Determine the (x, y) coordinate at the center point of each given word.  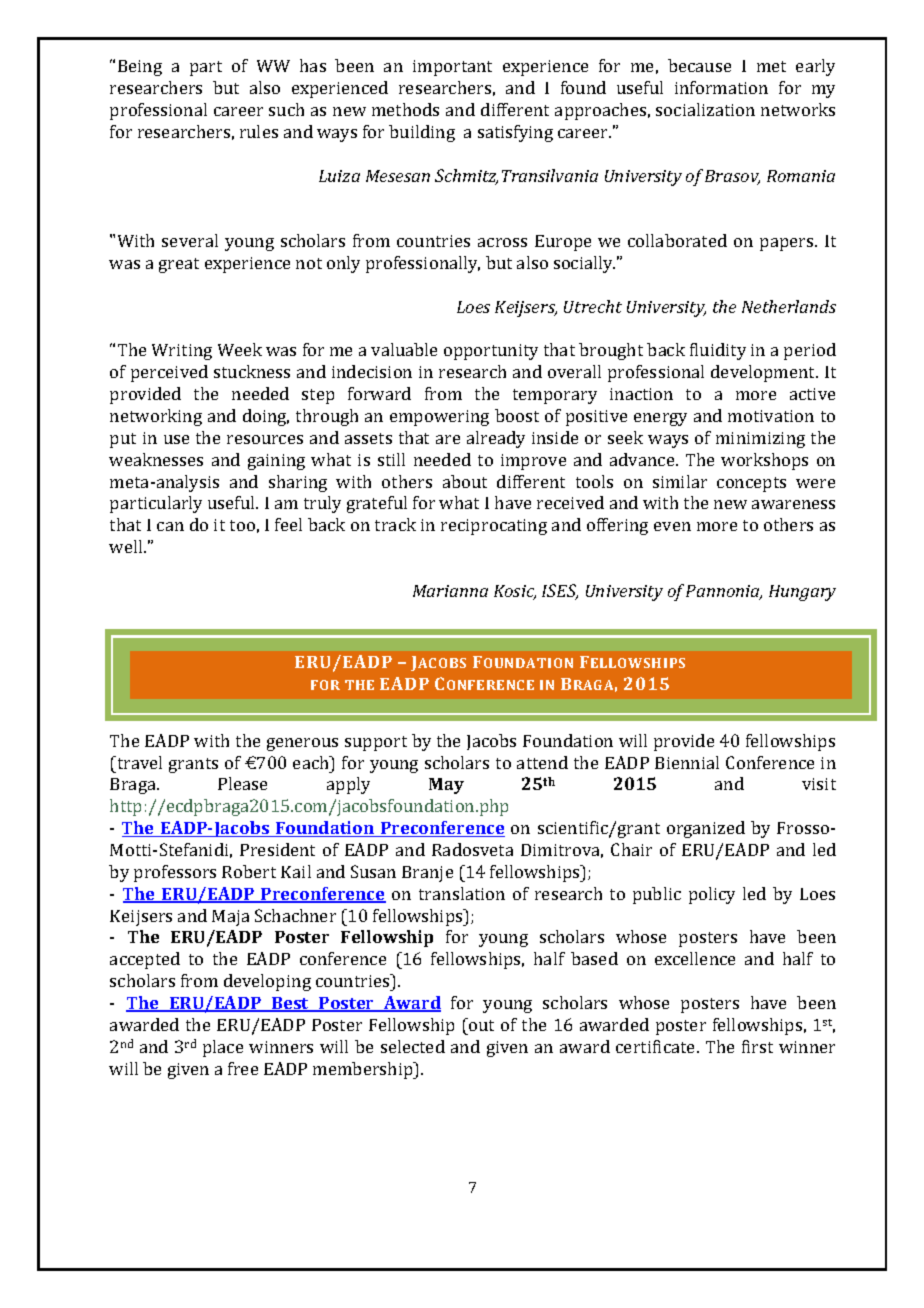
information (721, 87)
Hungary (802, 593)
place (223, 1048)
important (452, 68)
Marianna (450, 591)
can (170, 526)
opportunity (491, 352)
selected (413, 1046)
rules (259, 131)
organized (706, 829)
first (757, 1046)
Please (242, 783)
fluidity (718, 351)
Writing (182, 352)
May (446, 786)
